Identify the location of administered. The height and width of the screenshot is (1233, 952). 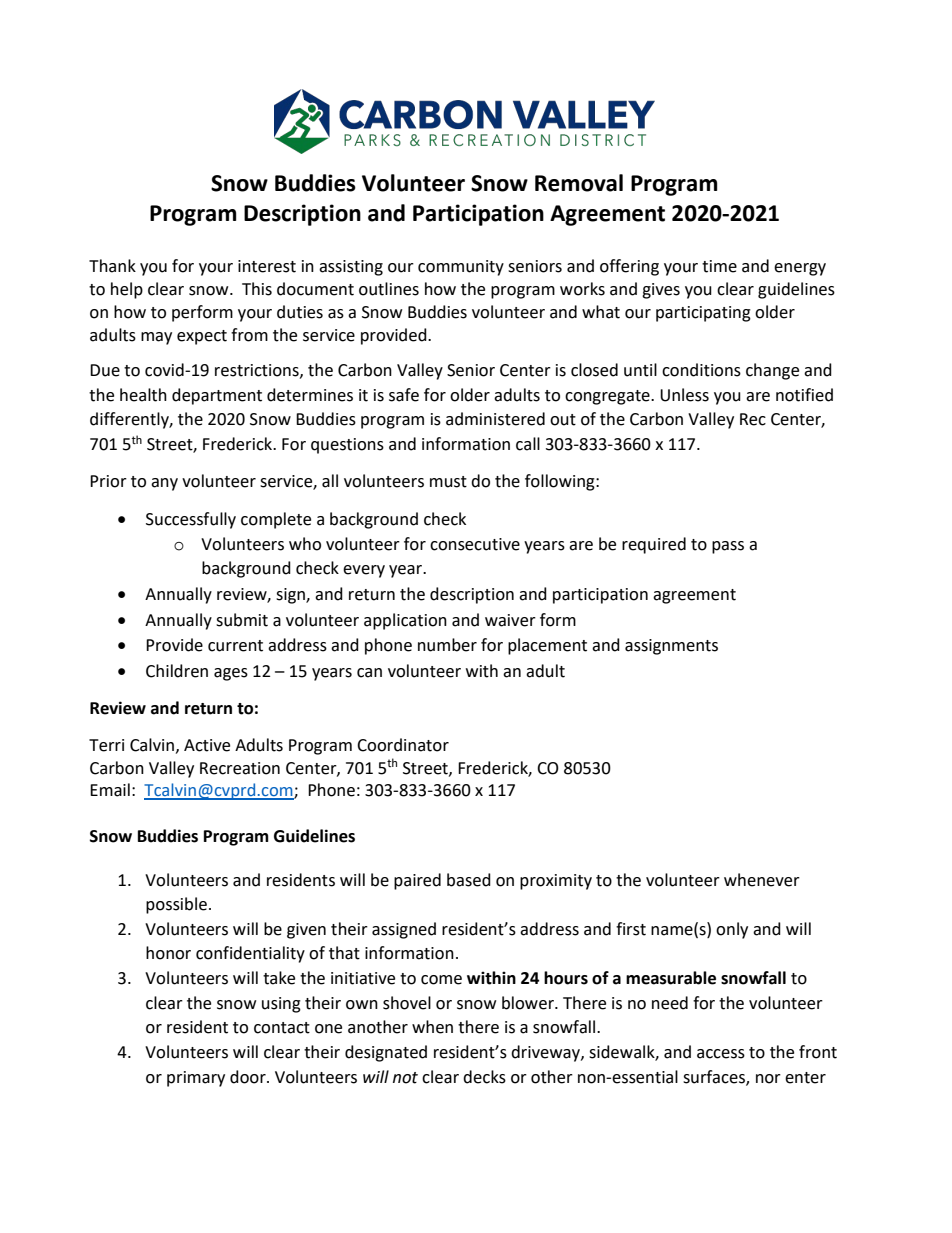
(495, 419).
